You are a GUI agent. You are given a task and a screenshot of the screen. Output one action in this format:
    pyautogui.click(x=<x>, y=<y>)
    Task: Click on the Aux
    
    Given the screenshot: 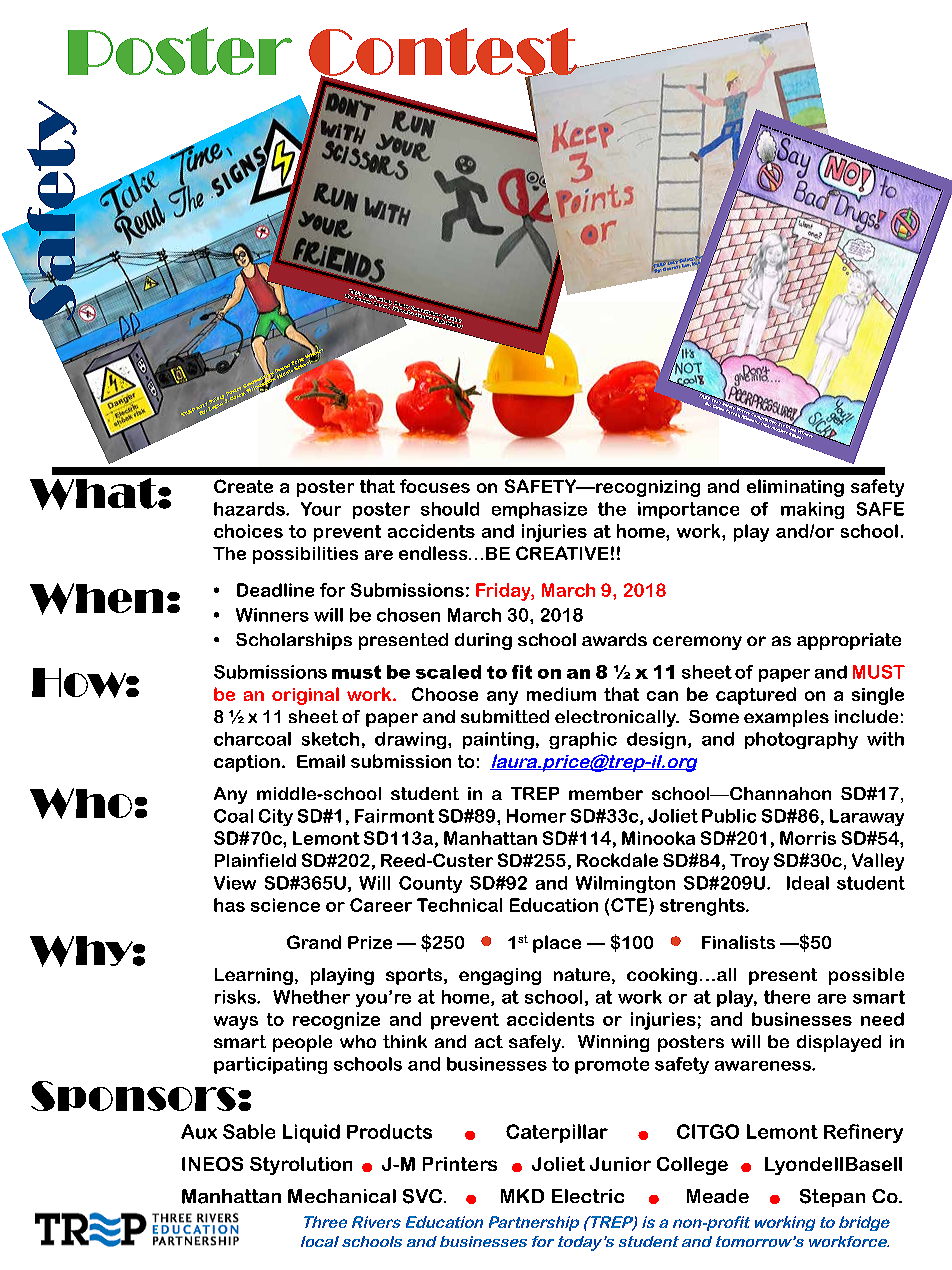 What is the action you would take?
    pyautogui.click(x=199, y=1131)
